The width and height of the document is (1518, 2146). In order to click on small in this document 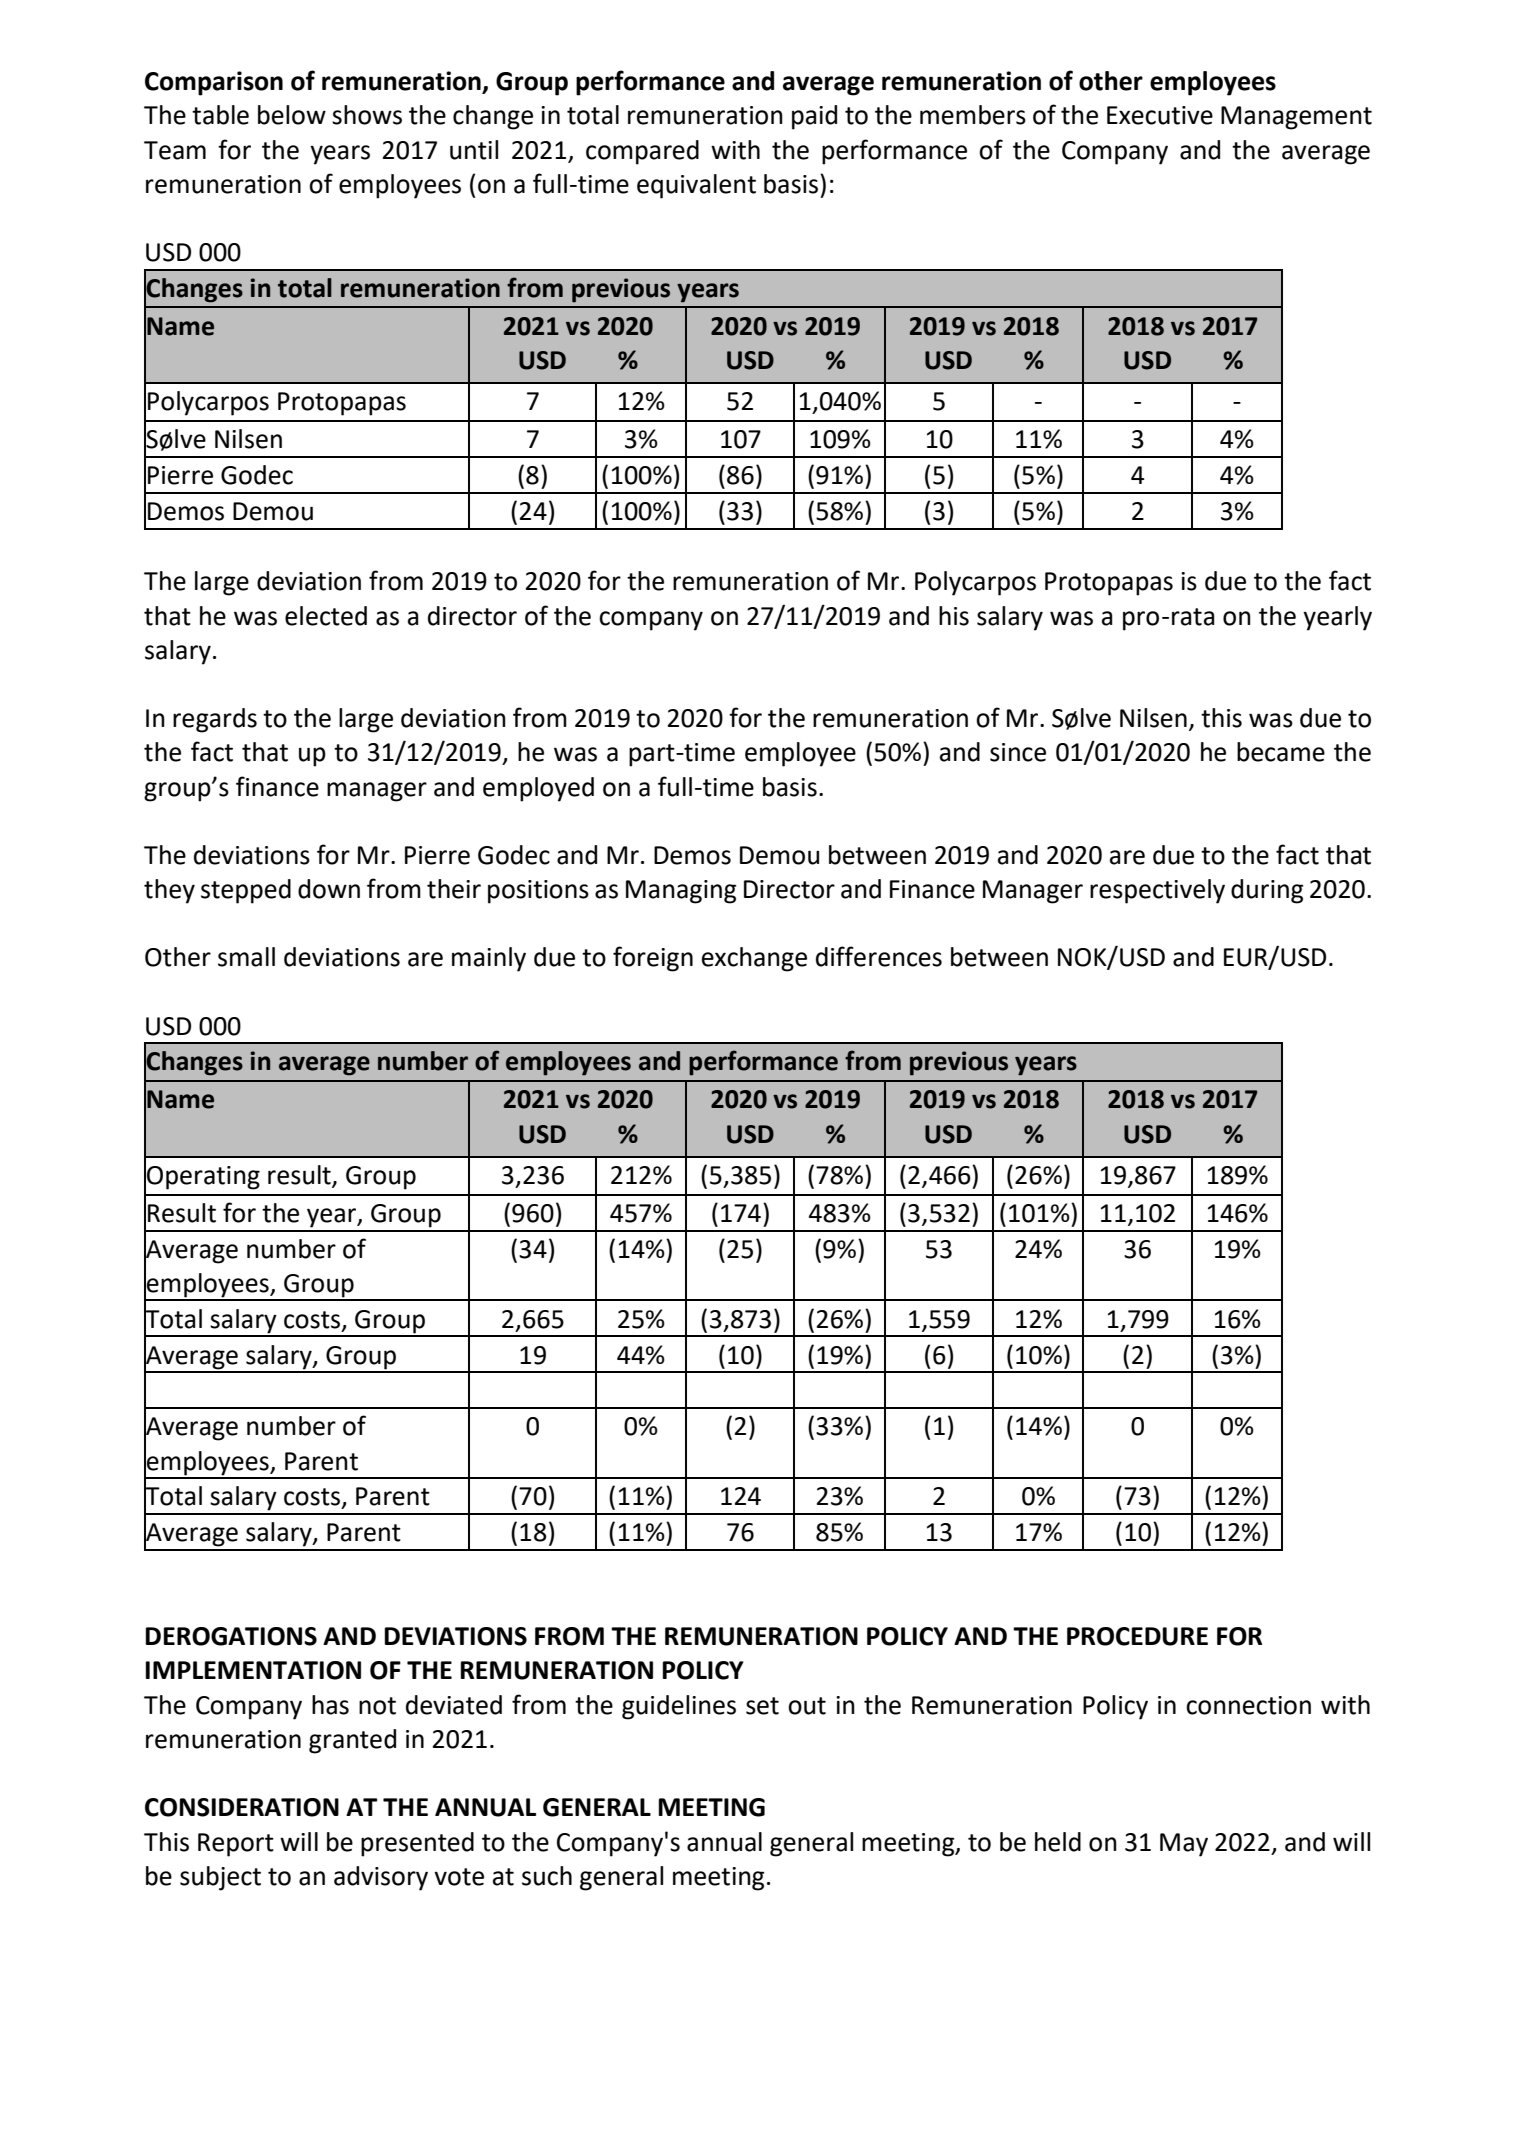, I will do `click(246, 957)`.
